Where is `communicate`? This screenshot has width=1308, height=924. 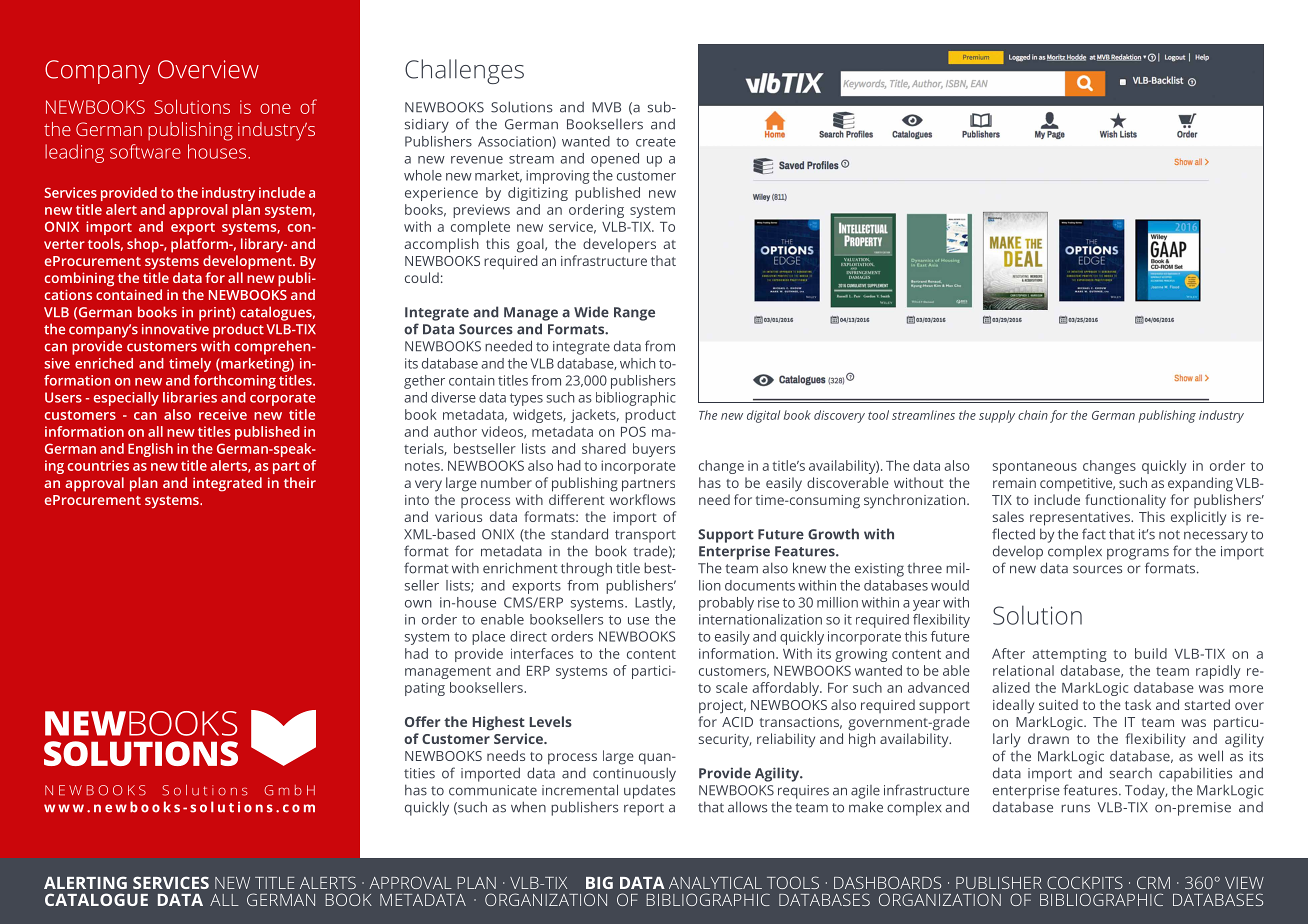
communicate is located at coordinates (493, 790).
